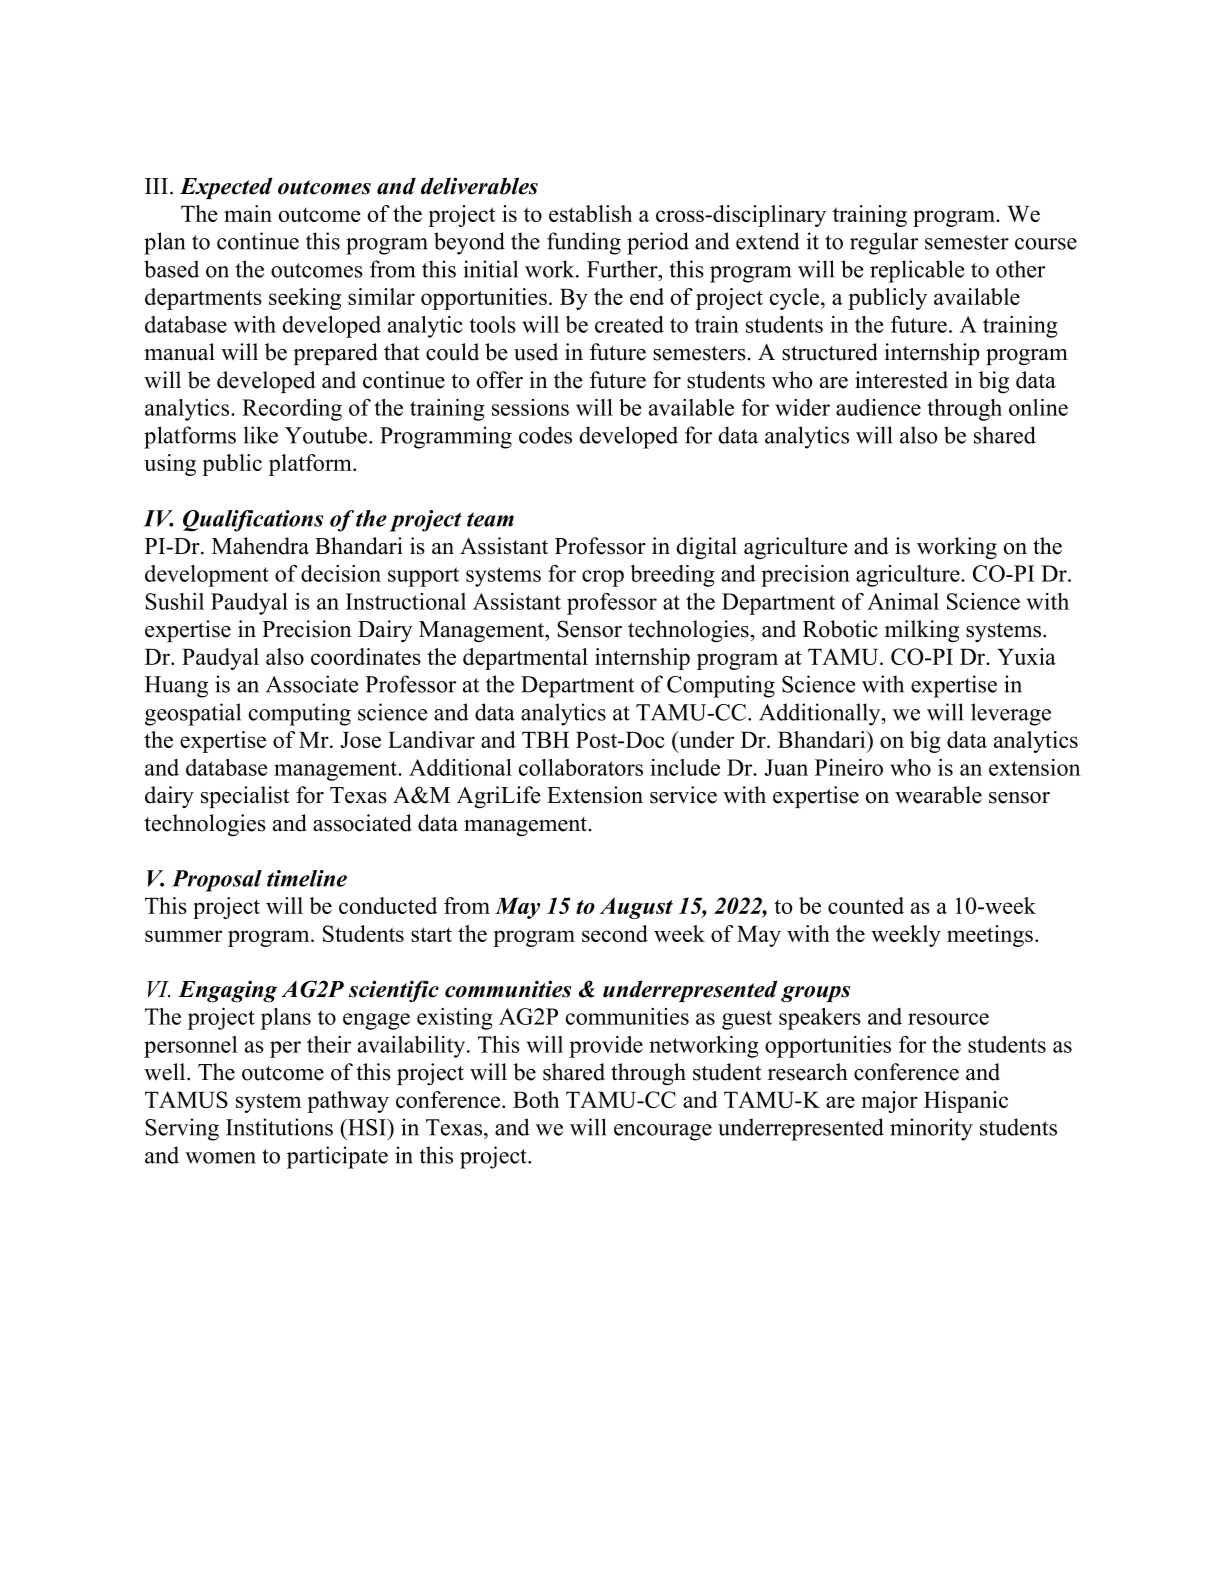  I want to click on service, so click(683, 795).
